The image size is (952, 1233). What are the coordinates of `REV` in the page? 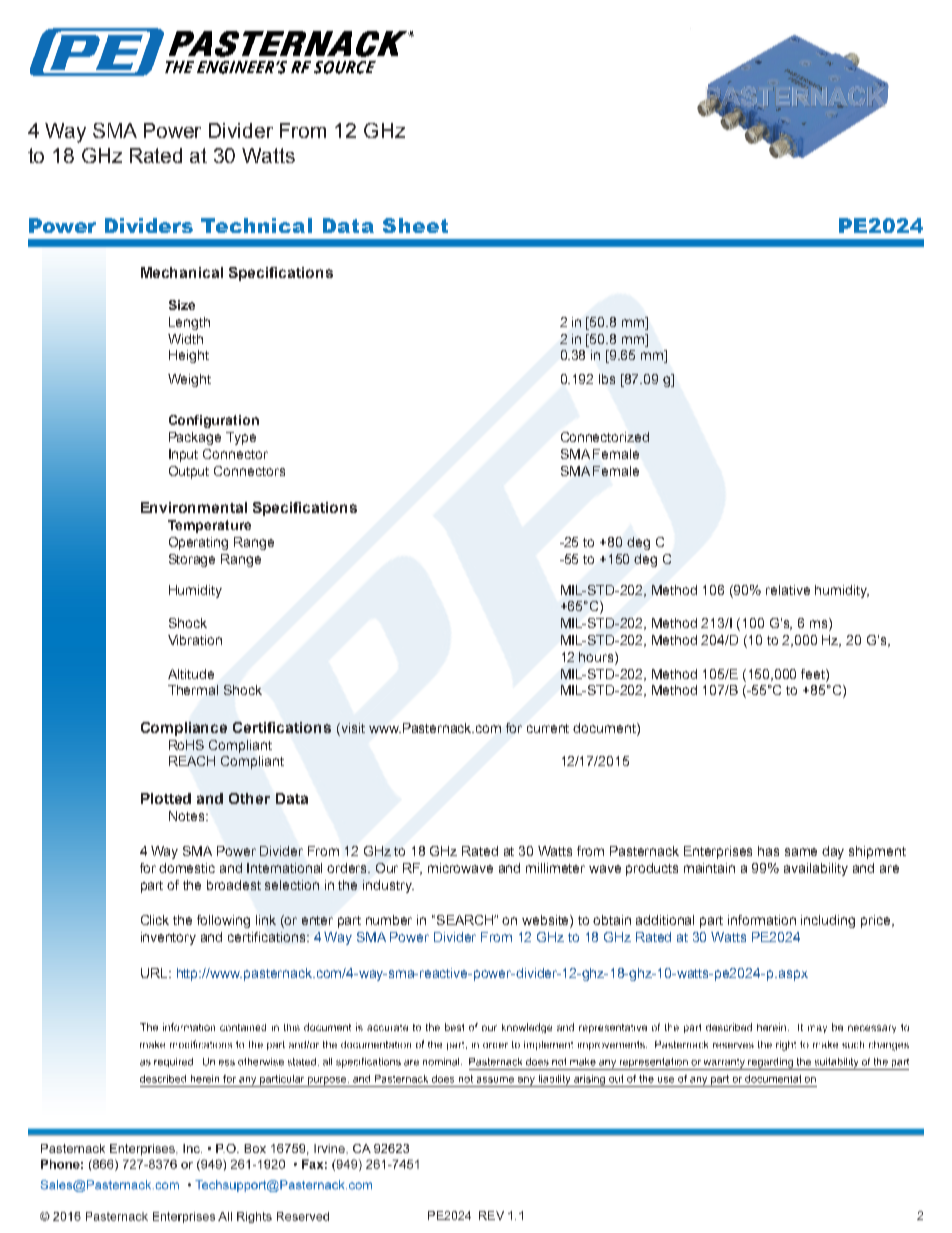 It's located at (491, 1215).
